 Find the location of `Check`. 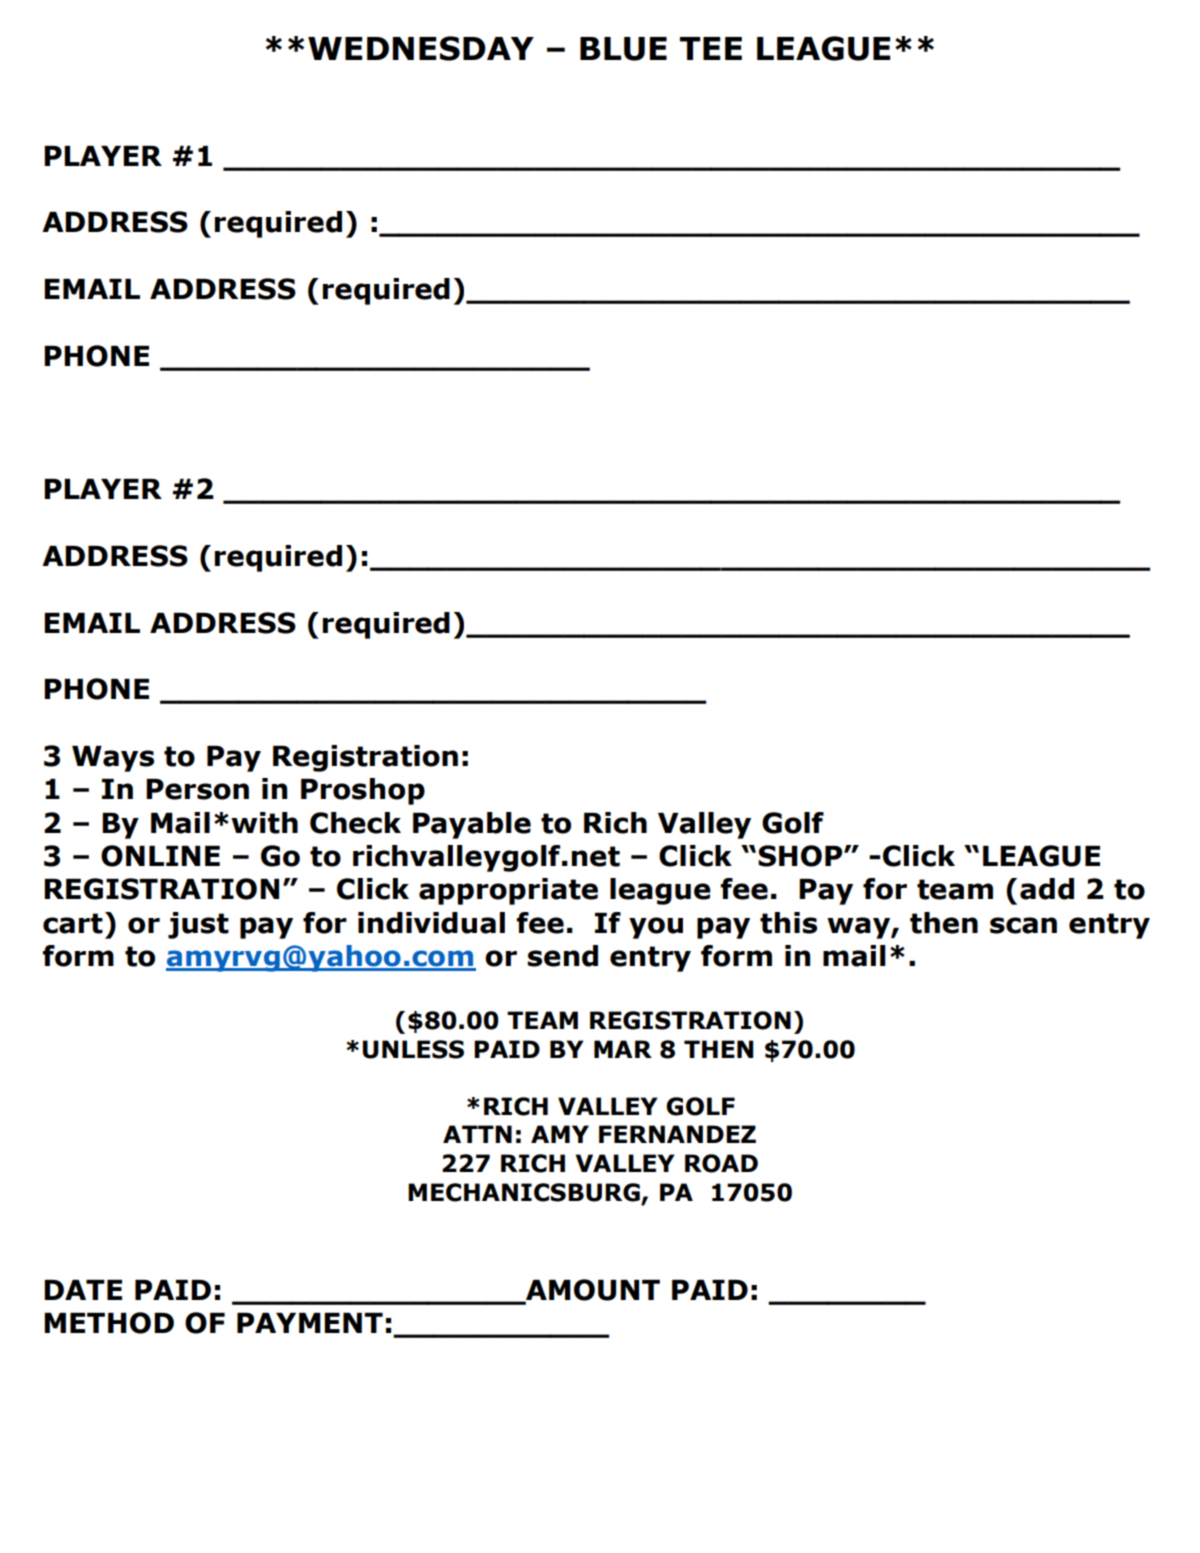

Check is located at coordinates (355, 823).
